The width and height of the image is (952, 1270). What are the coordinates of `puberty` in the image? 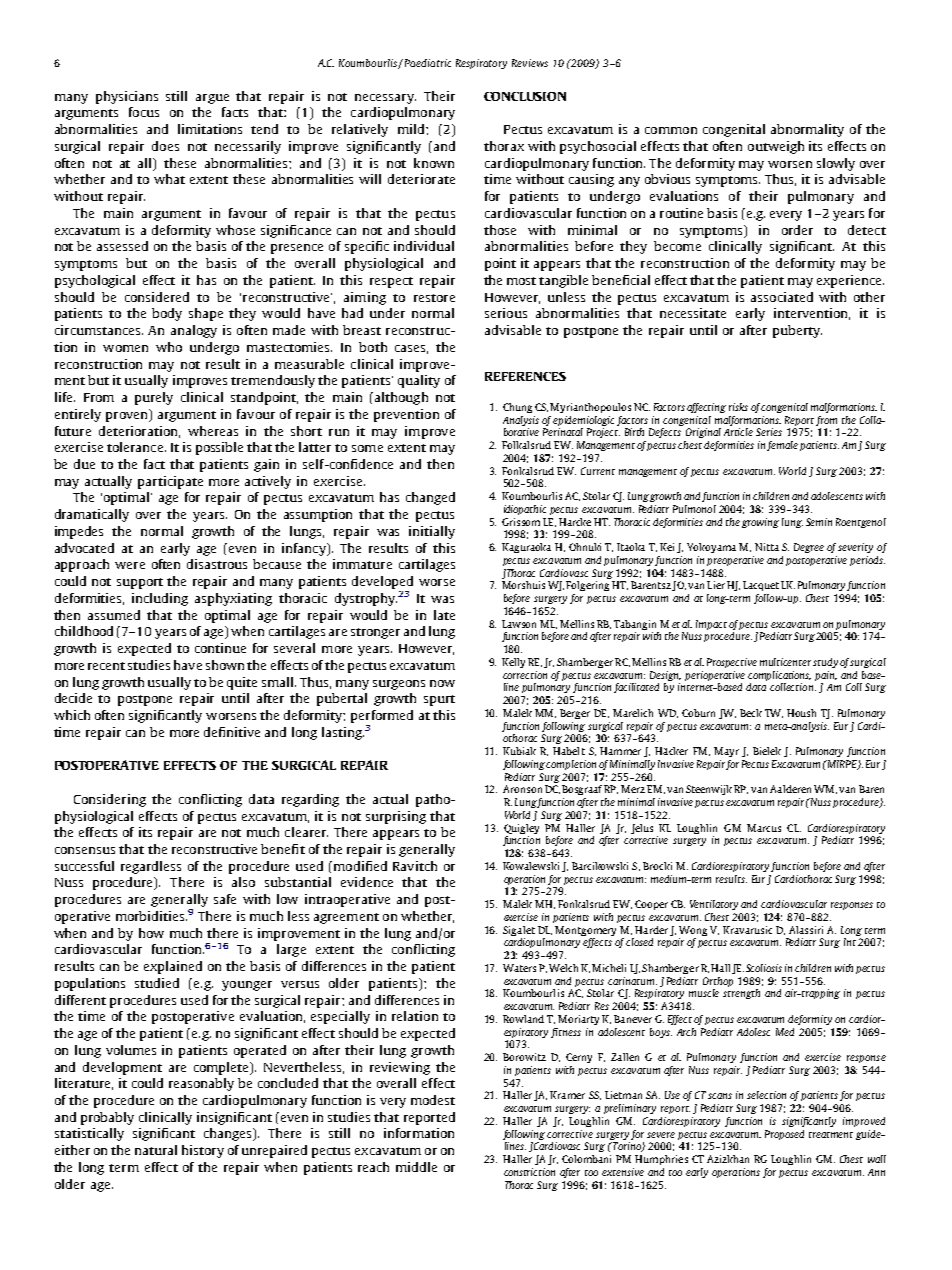 It's located at (797, 331).
